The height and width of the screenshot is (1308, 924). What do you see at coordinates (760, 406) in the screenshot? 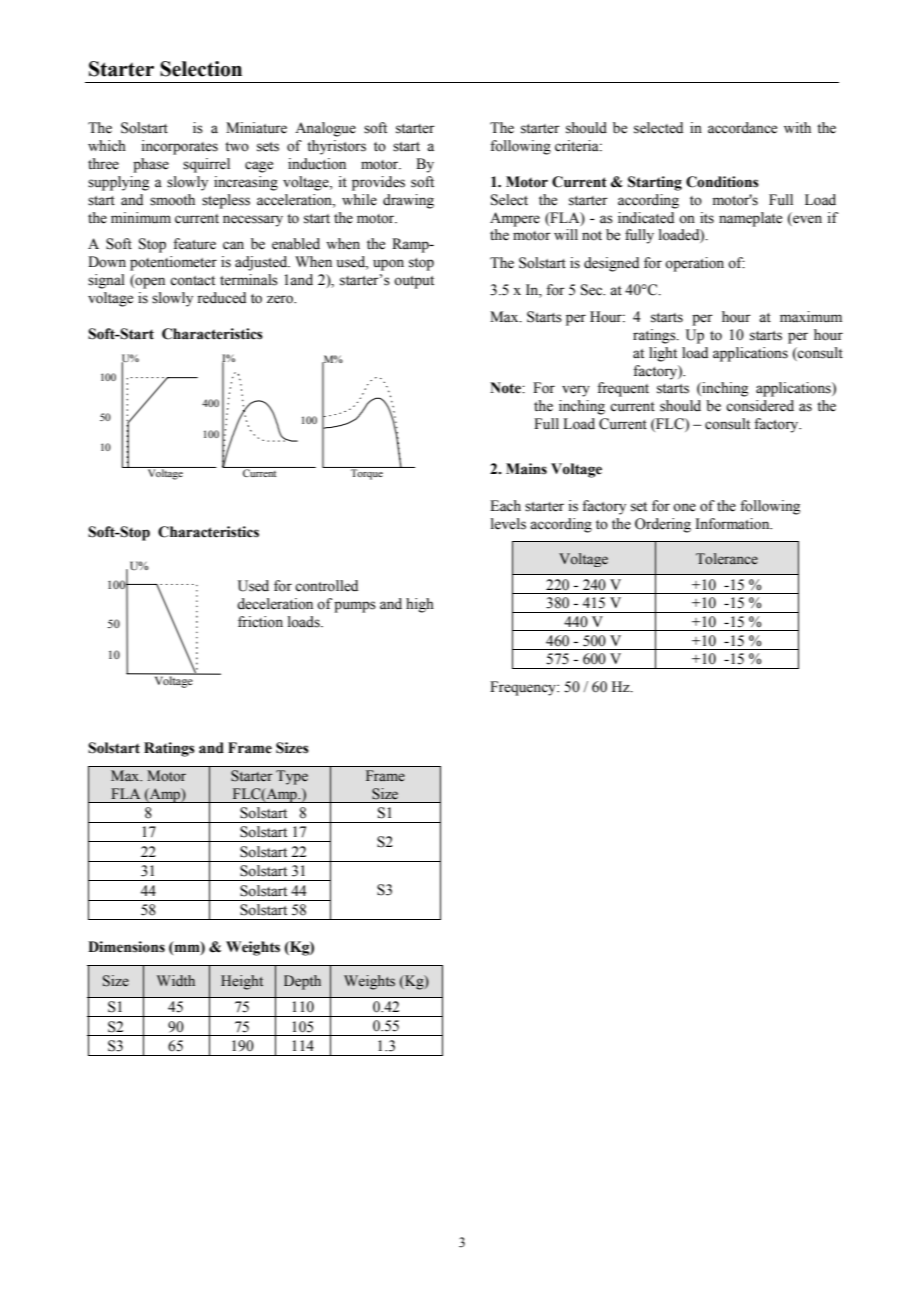
I see `considered` at bounding box center [760, 406].
